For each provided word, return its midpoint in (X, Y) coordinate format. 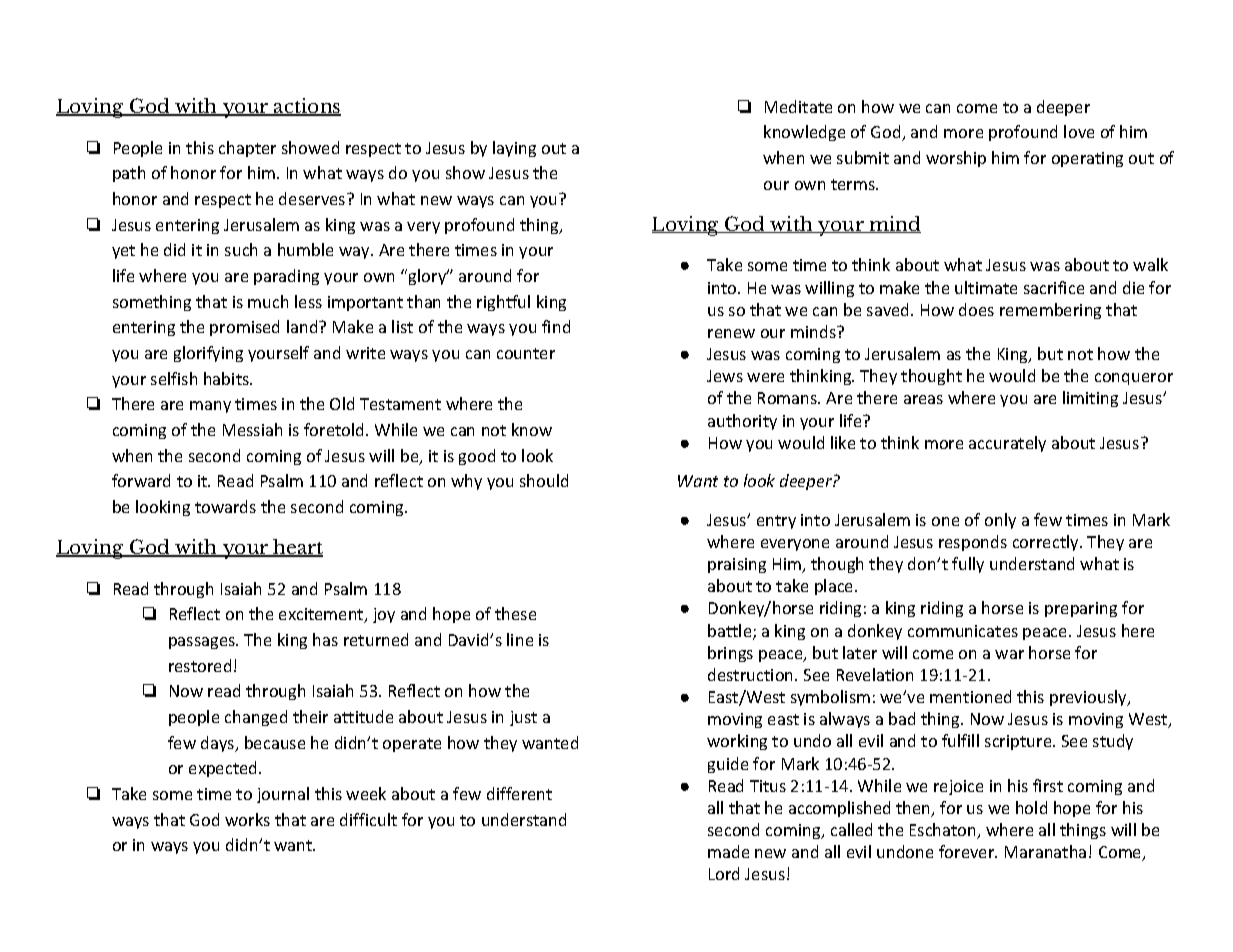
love (1079, 131)
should (544, 480)
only (1000, 521)
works (247, 819)
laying (514, 149)
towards (225, 506)
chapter (247, 149)
